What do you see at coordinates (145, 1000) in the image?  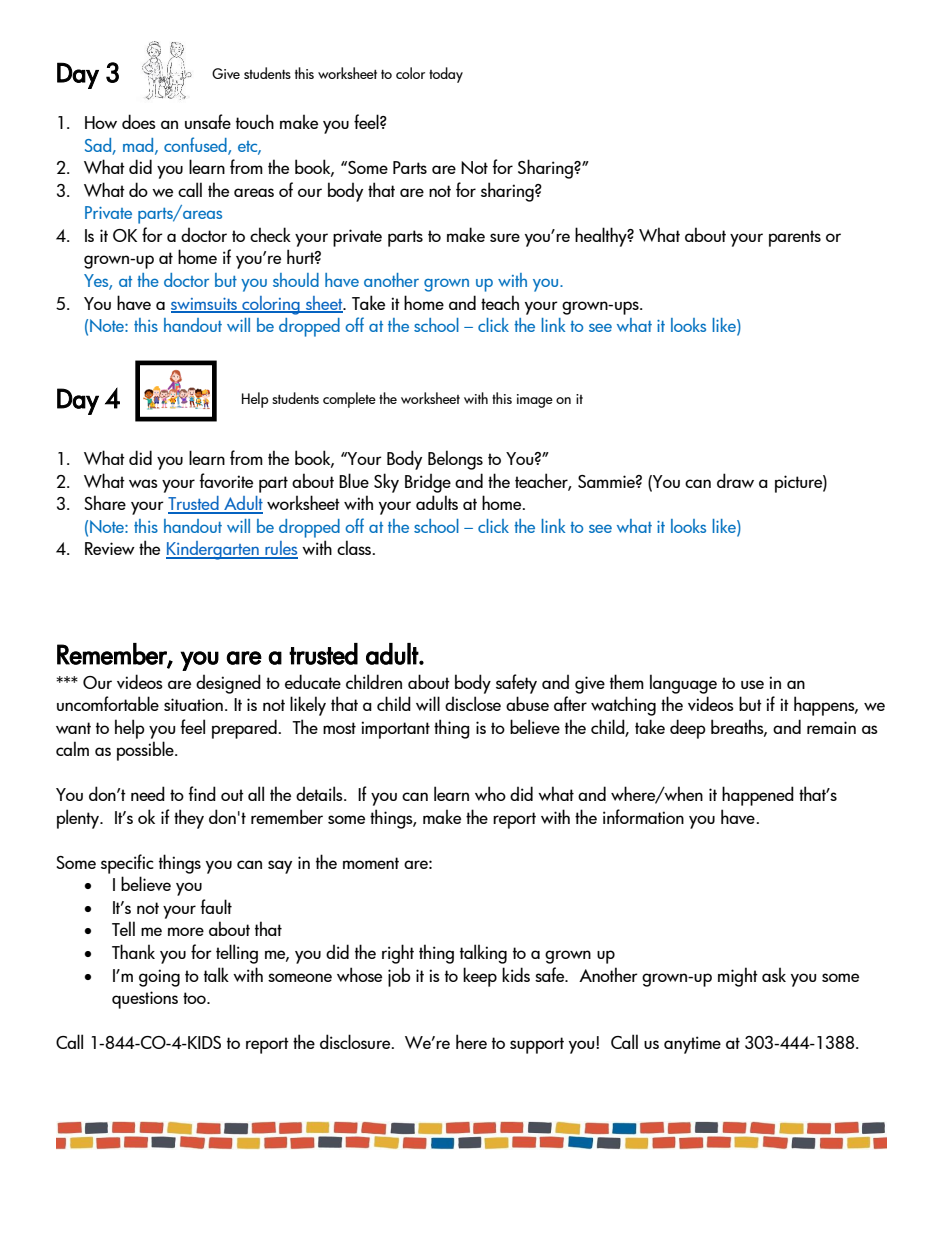 I see `questions` at bounding box center [145, 1000].
